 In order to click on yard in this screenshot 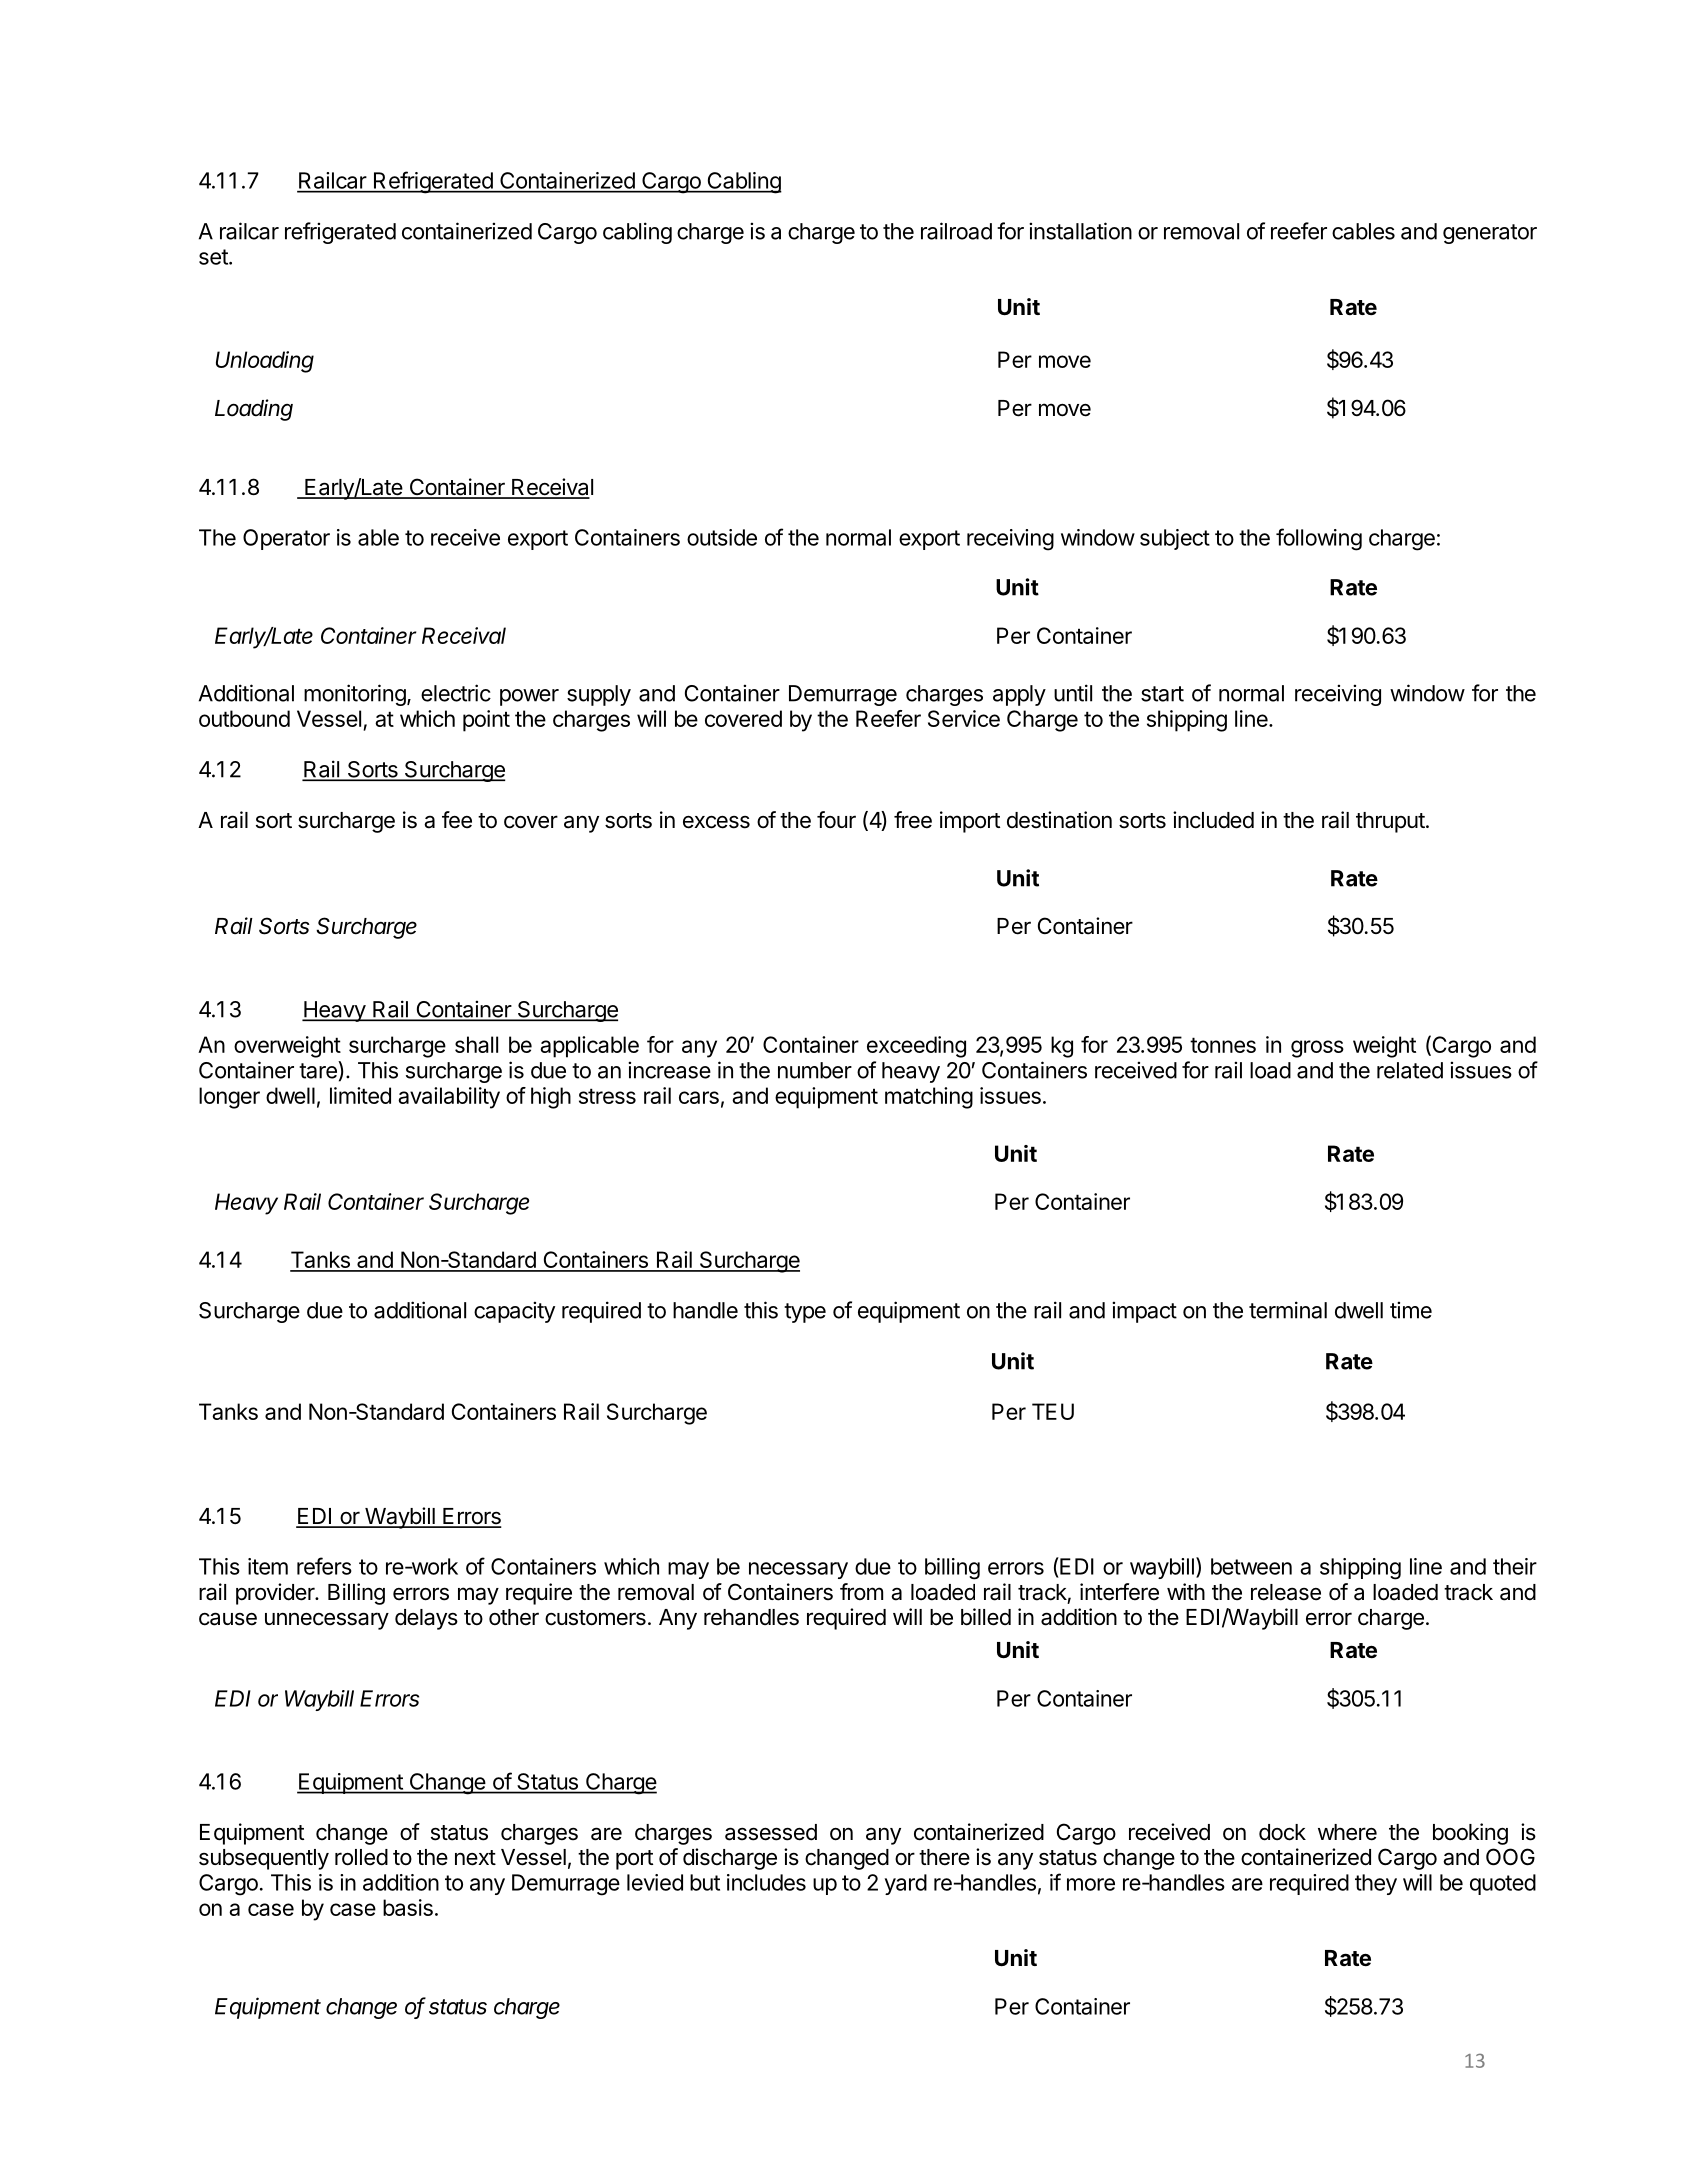, I will do `click(906, 1884)`.
